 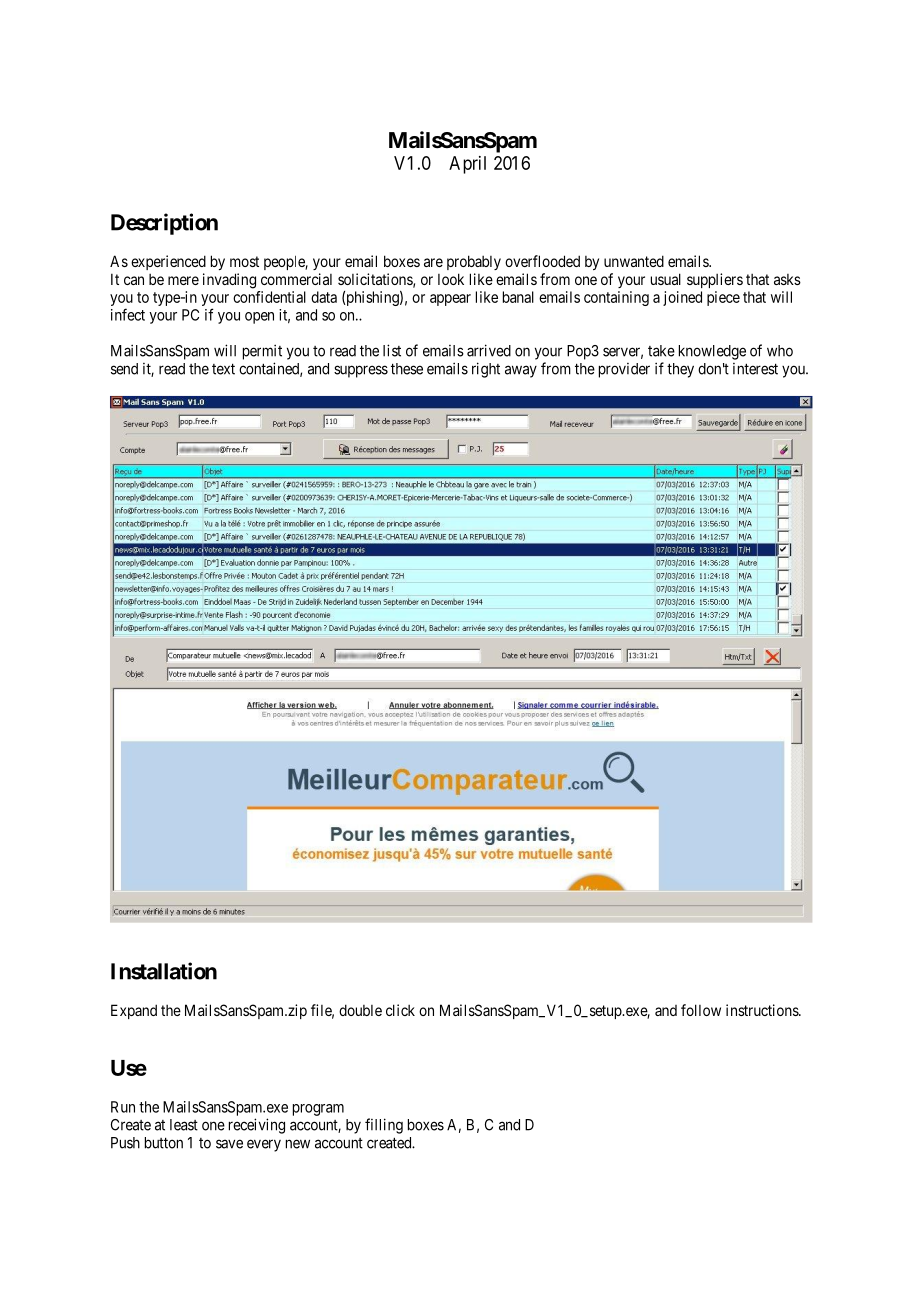 What do you see at coordinates (467, 165) in the document?
I see `April` at bounding box center [467, 165].
